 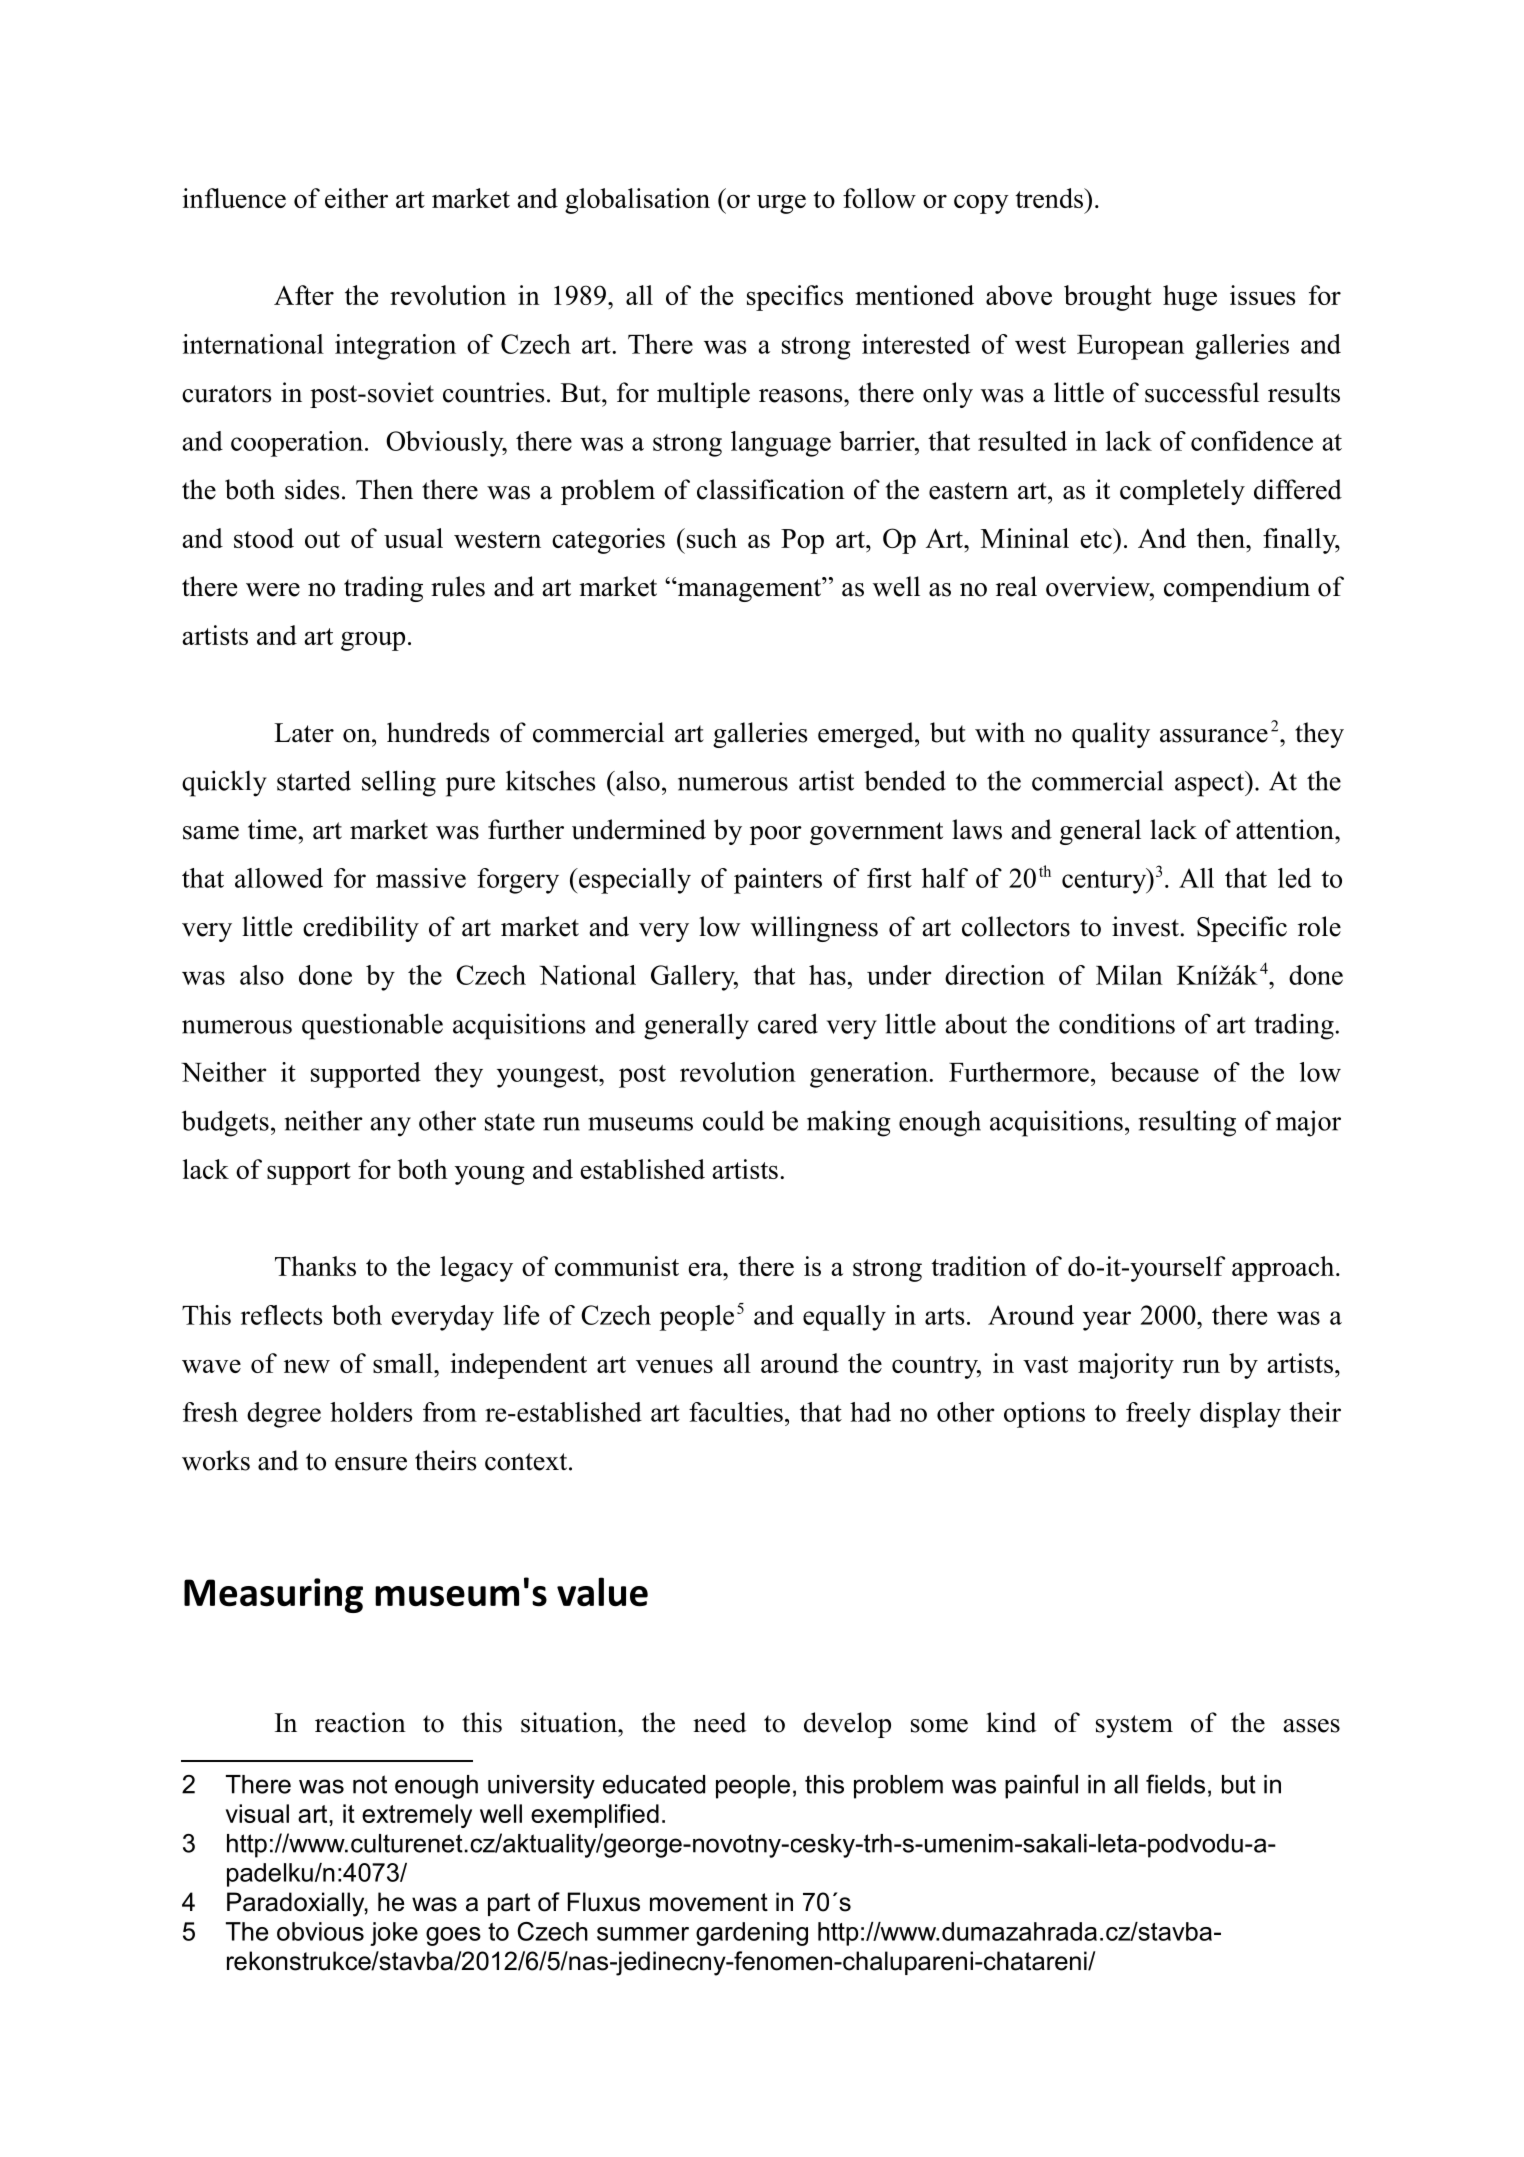 I want to click on huge, so click(x=1190, y=298).
